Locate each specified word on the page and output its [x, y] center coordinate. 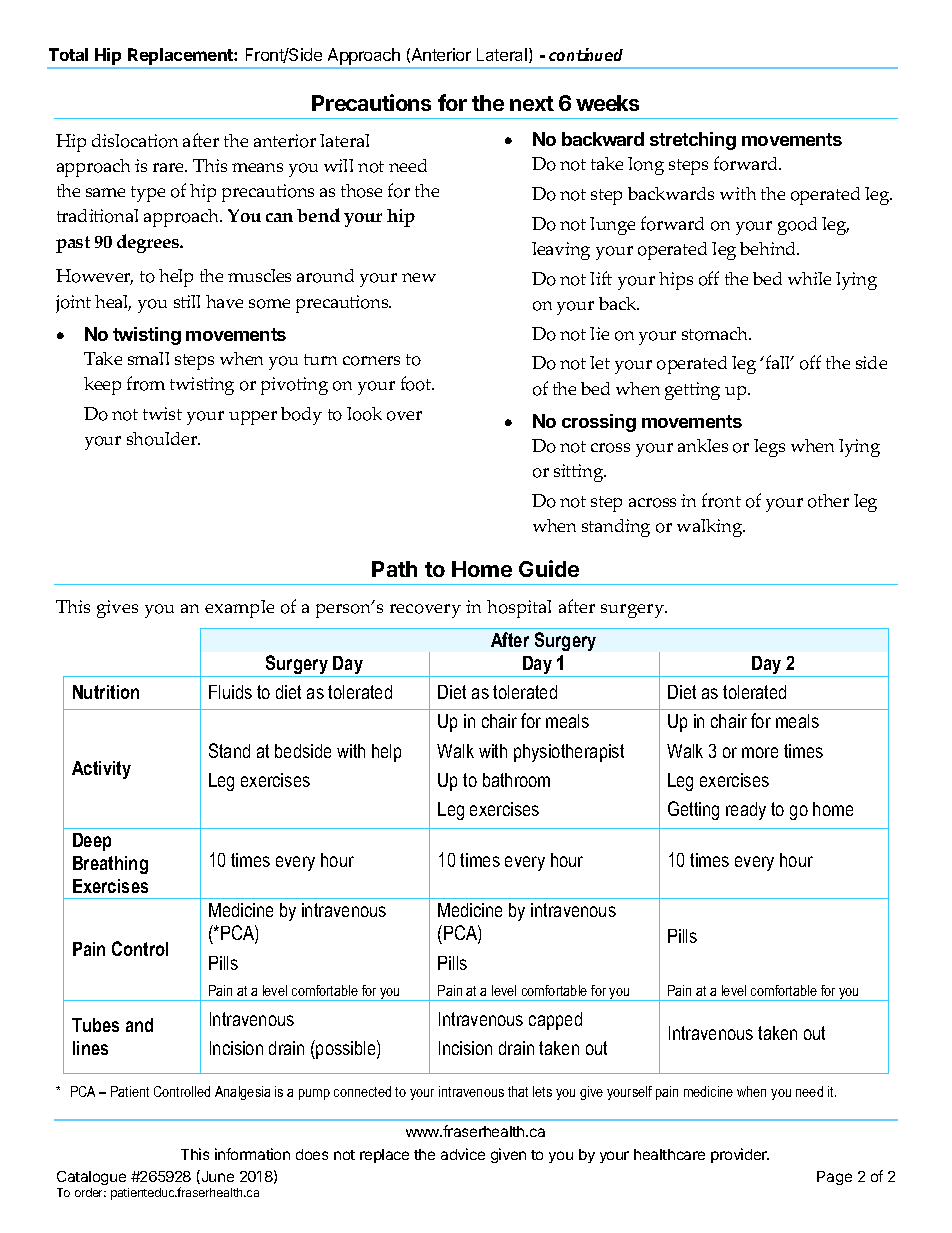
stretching [693, 141]
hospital [519, 609]
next [532, 103]
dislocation [135, 141]
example [239, 609]
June [216, 1177]
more [760, 752]
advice [463, 1154]
